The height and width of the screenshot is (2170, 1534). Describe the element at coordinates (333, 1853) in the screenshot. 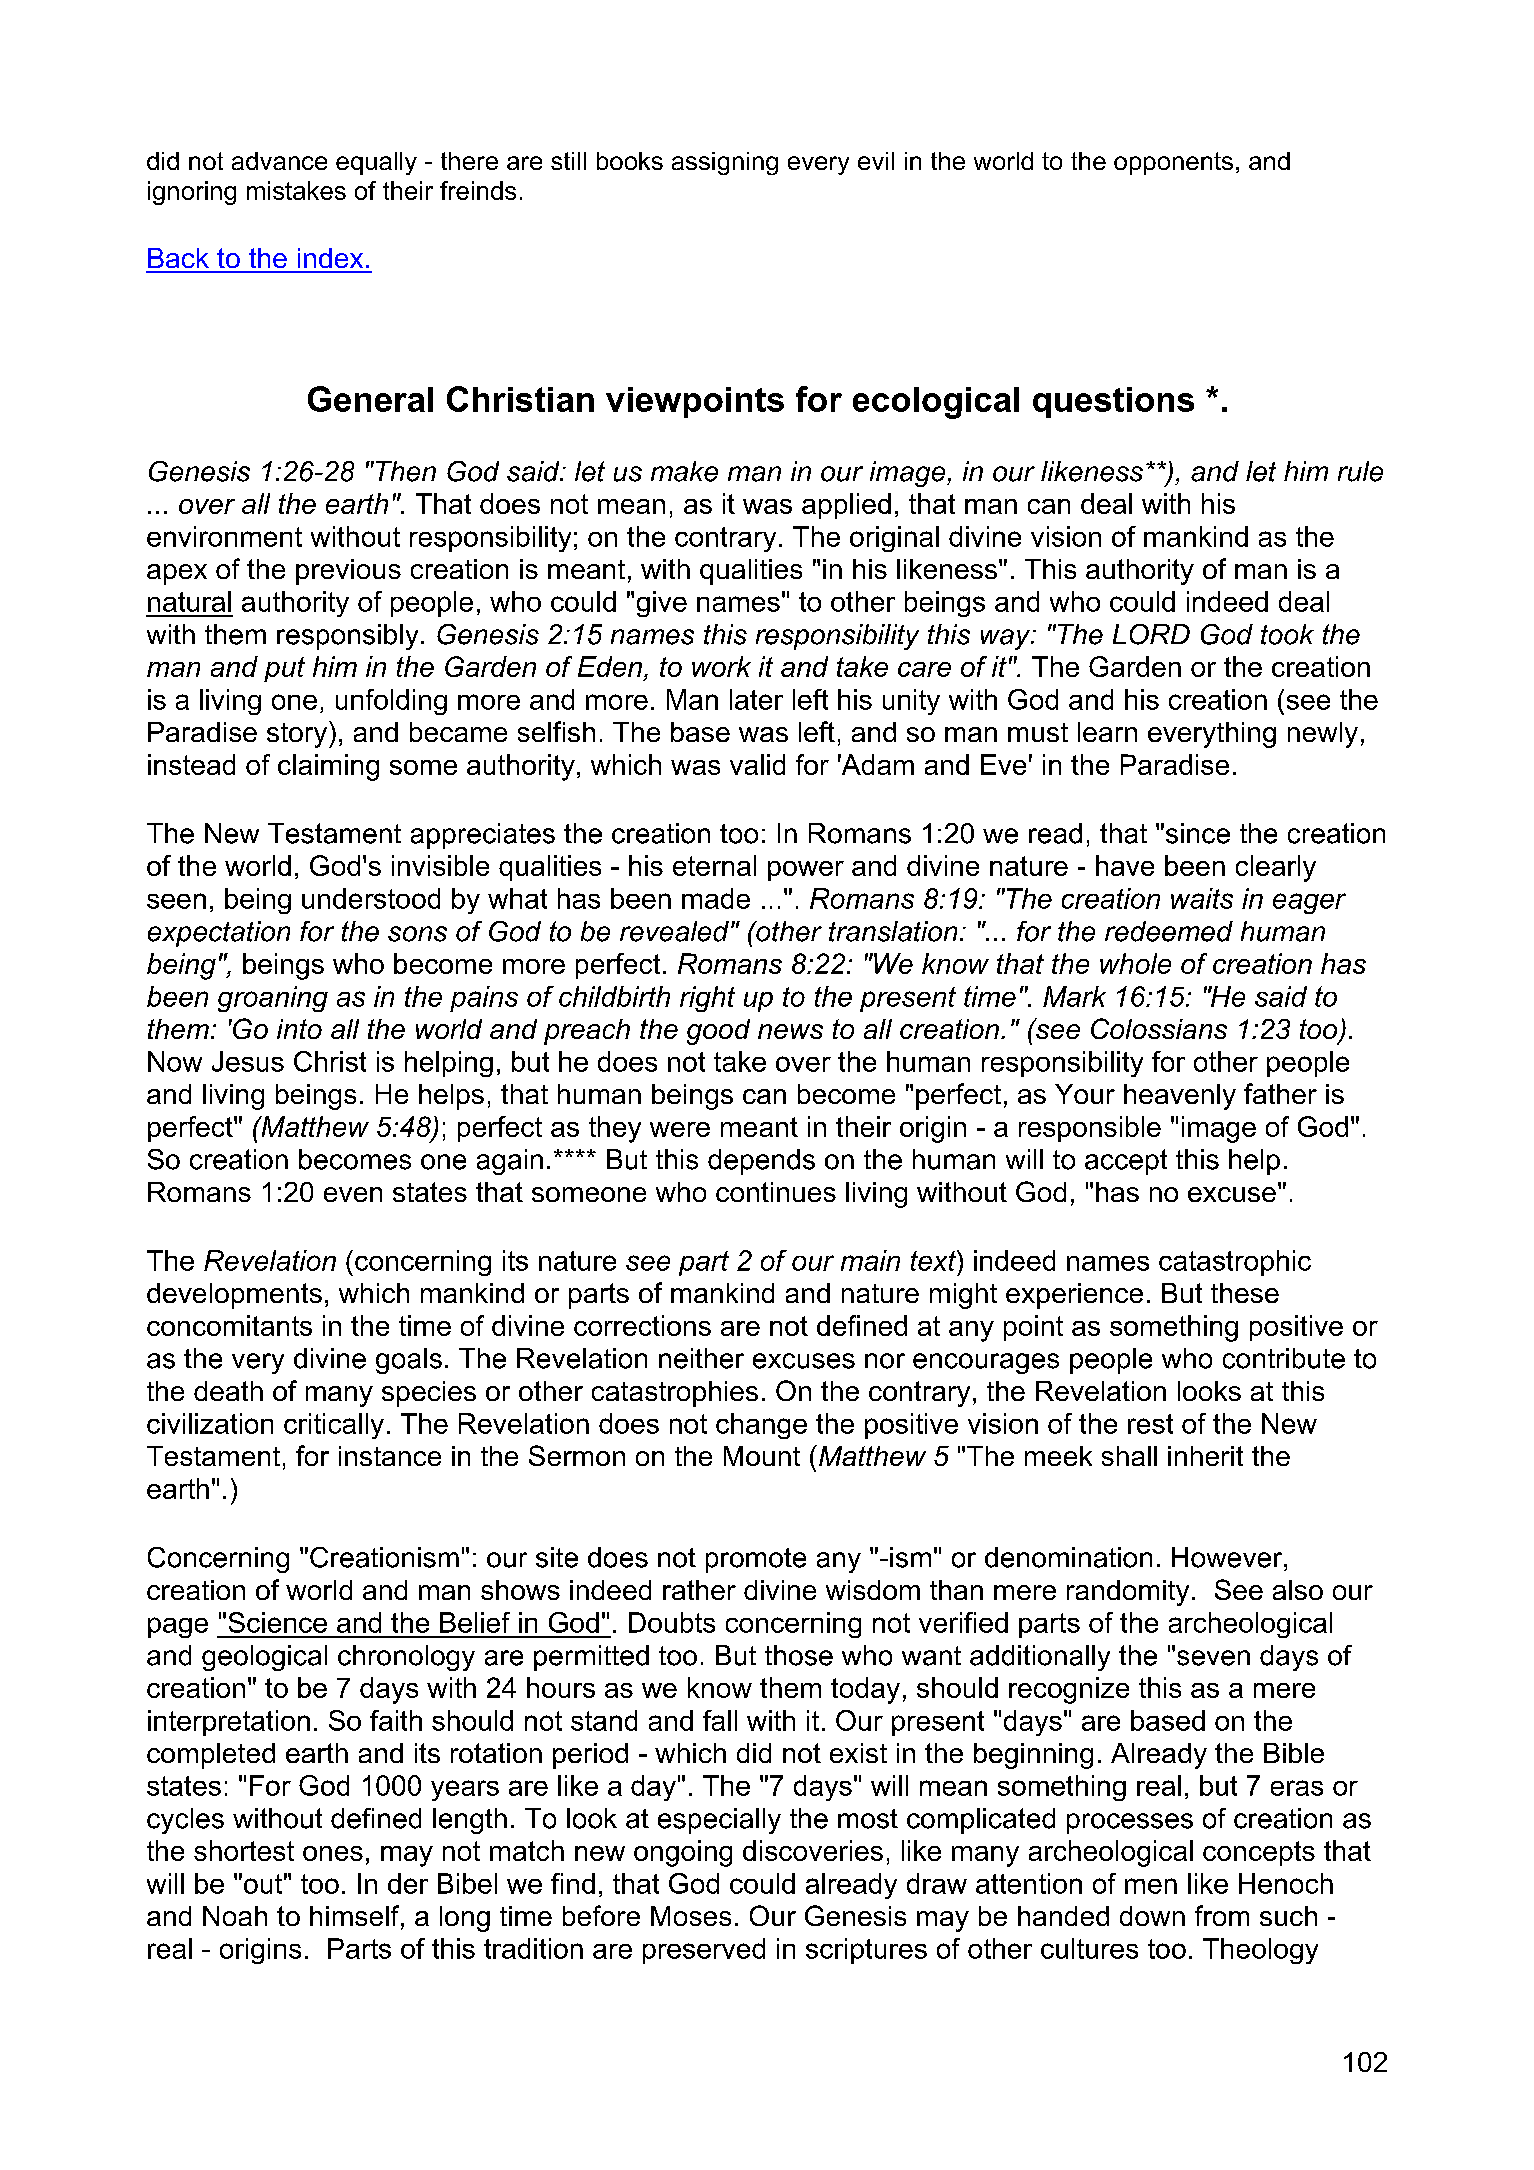

I see `ones` at that location.
